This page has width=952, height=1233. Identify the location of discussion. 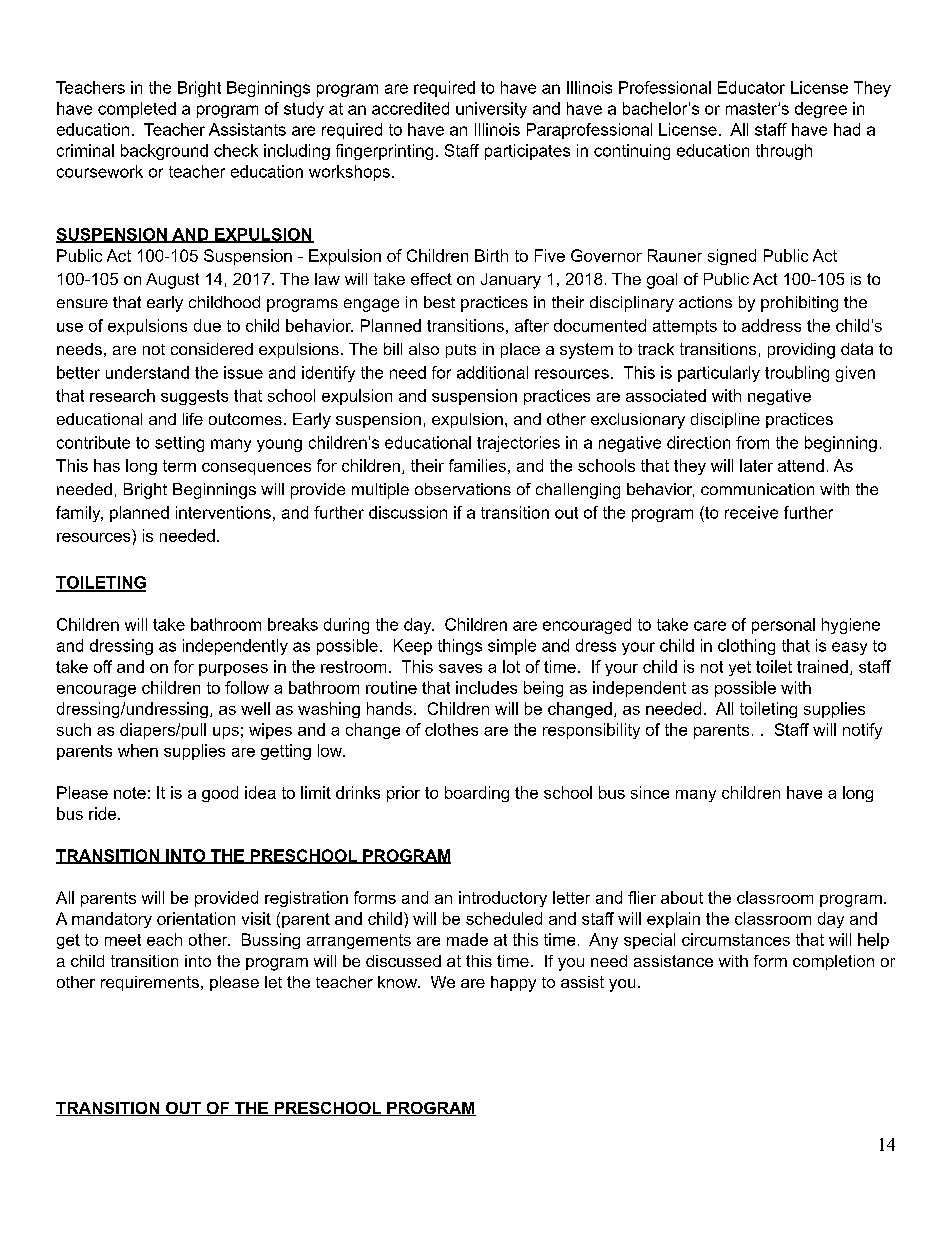
(408, 512).
